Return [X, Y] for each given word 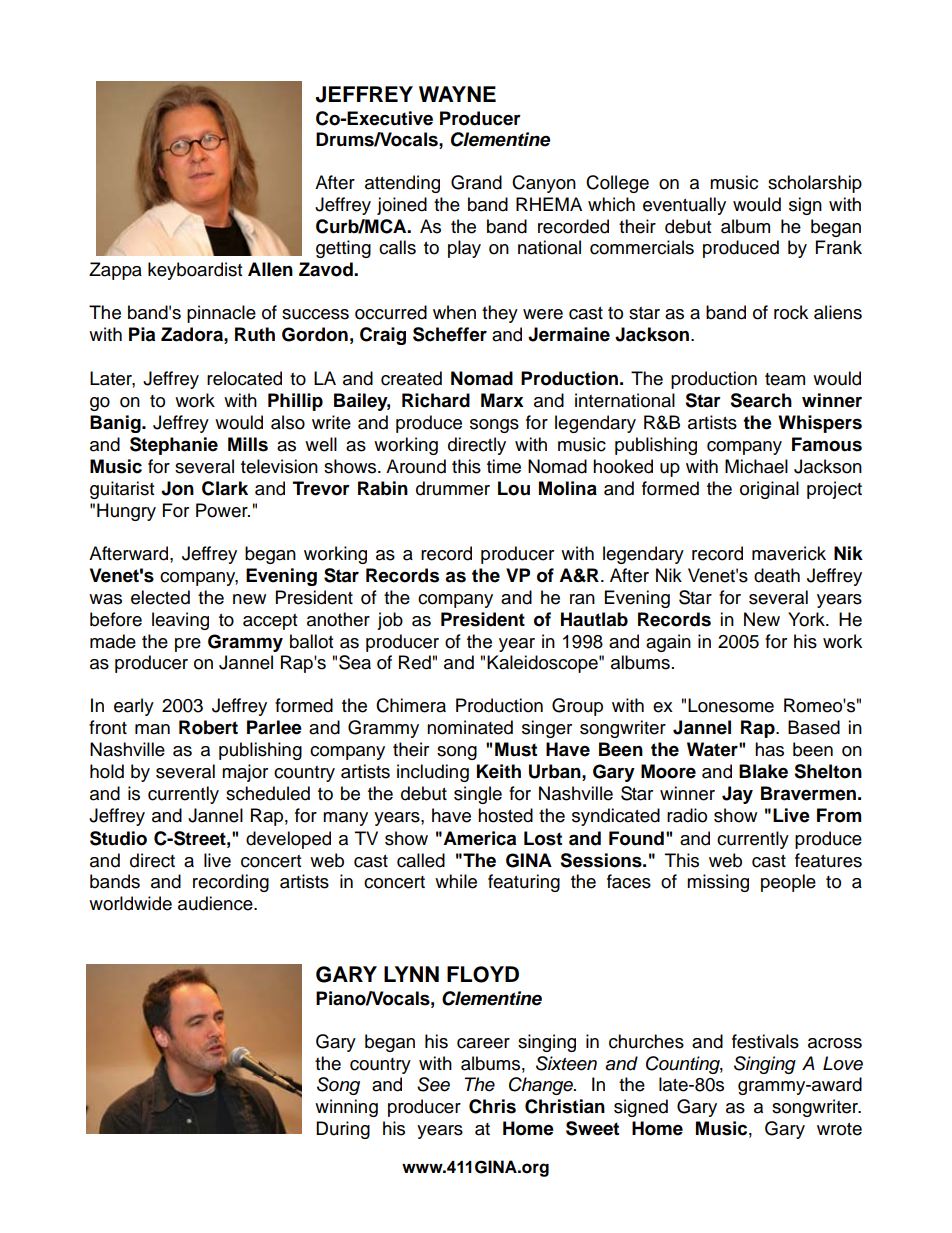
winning [346, 1108]
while [456, 881]
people [788, 883]
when [454, 312]
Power [223, 510]
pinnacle [221, 314]
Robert [208, 727]
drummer [453, 488]
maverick [789, 553]
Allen [270, 269]
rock [791, 312]
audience [216, 903]
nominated [470, 727]
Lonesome [731, 705]
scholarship [815, 184]
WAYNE [457, 94]
